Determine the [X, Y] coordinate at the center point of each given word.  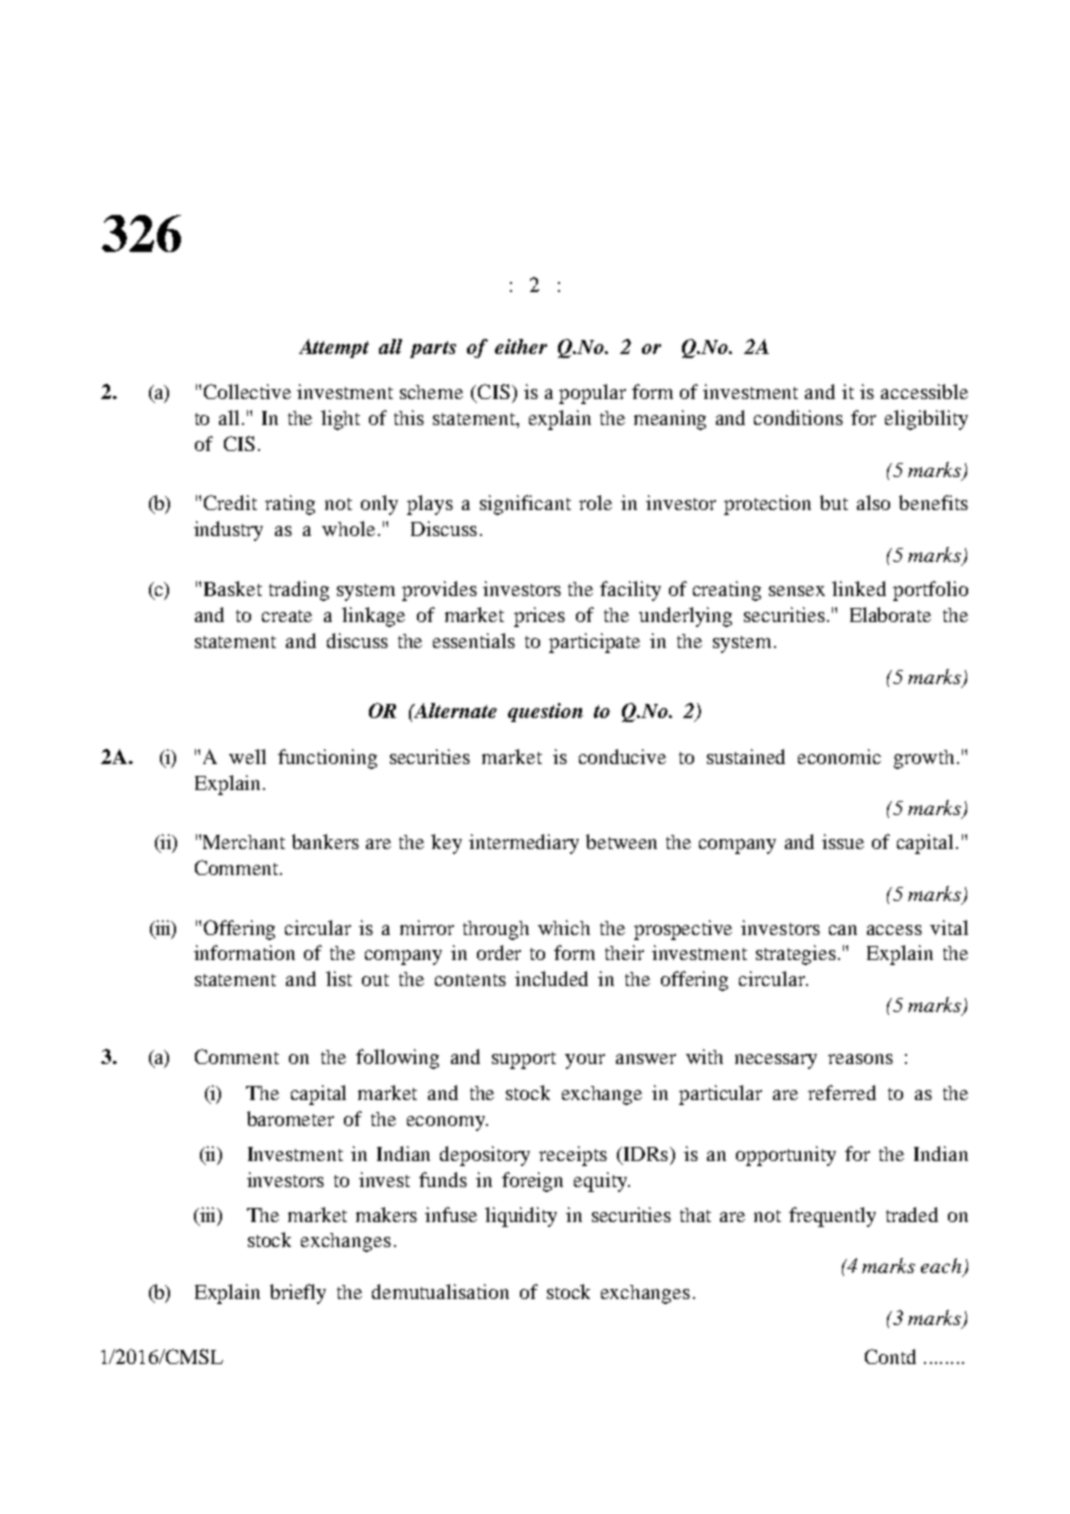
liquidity [521, 1217]
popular [592, 394]
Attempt [334, 348]
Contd [890, 1356]
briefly [298, 1294]
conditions [798, 417]
